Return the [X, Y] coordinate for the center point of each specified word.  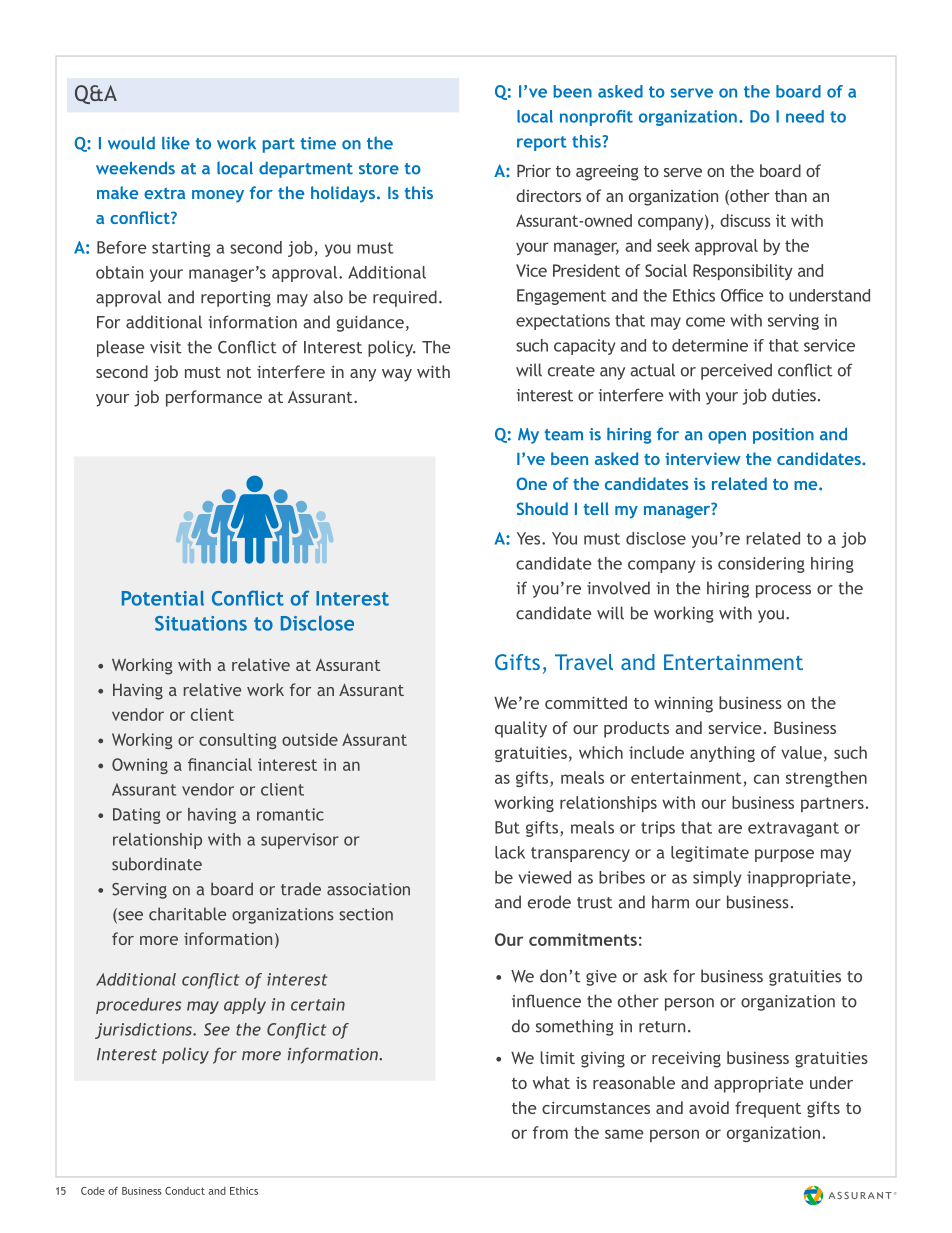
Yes [530, 538]
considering [761, 565]
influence [546, 1001]
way [397, 375]
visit [166, 347]
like [176, 143]
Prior [534, 170]
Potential [163, 598]
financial [220, 764]
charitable [187, 914]
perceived [736, 371]
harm [670, 902]
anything [722, 754]
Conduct [185, 1191]
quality [521, 729]
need [805, 116]
